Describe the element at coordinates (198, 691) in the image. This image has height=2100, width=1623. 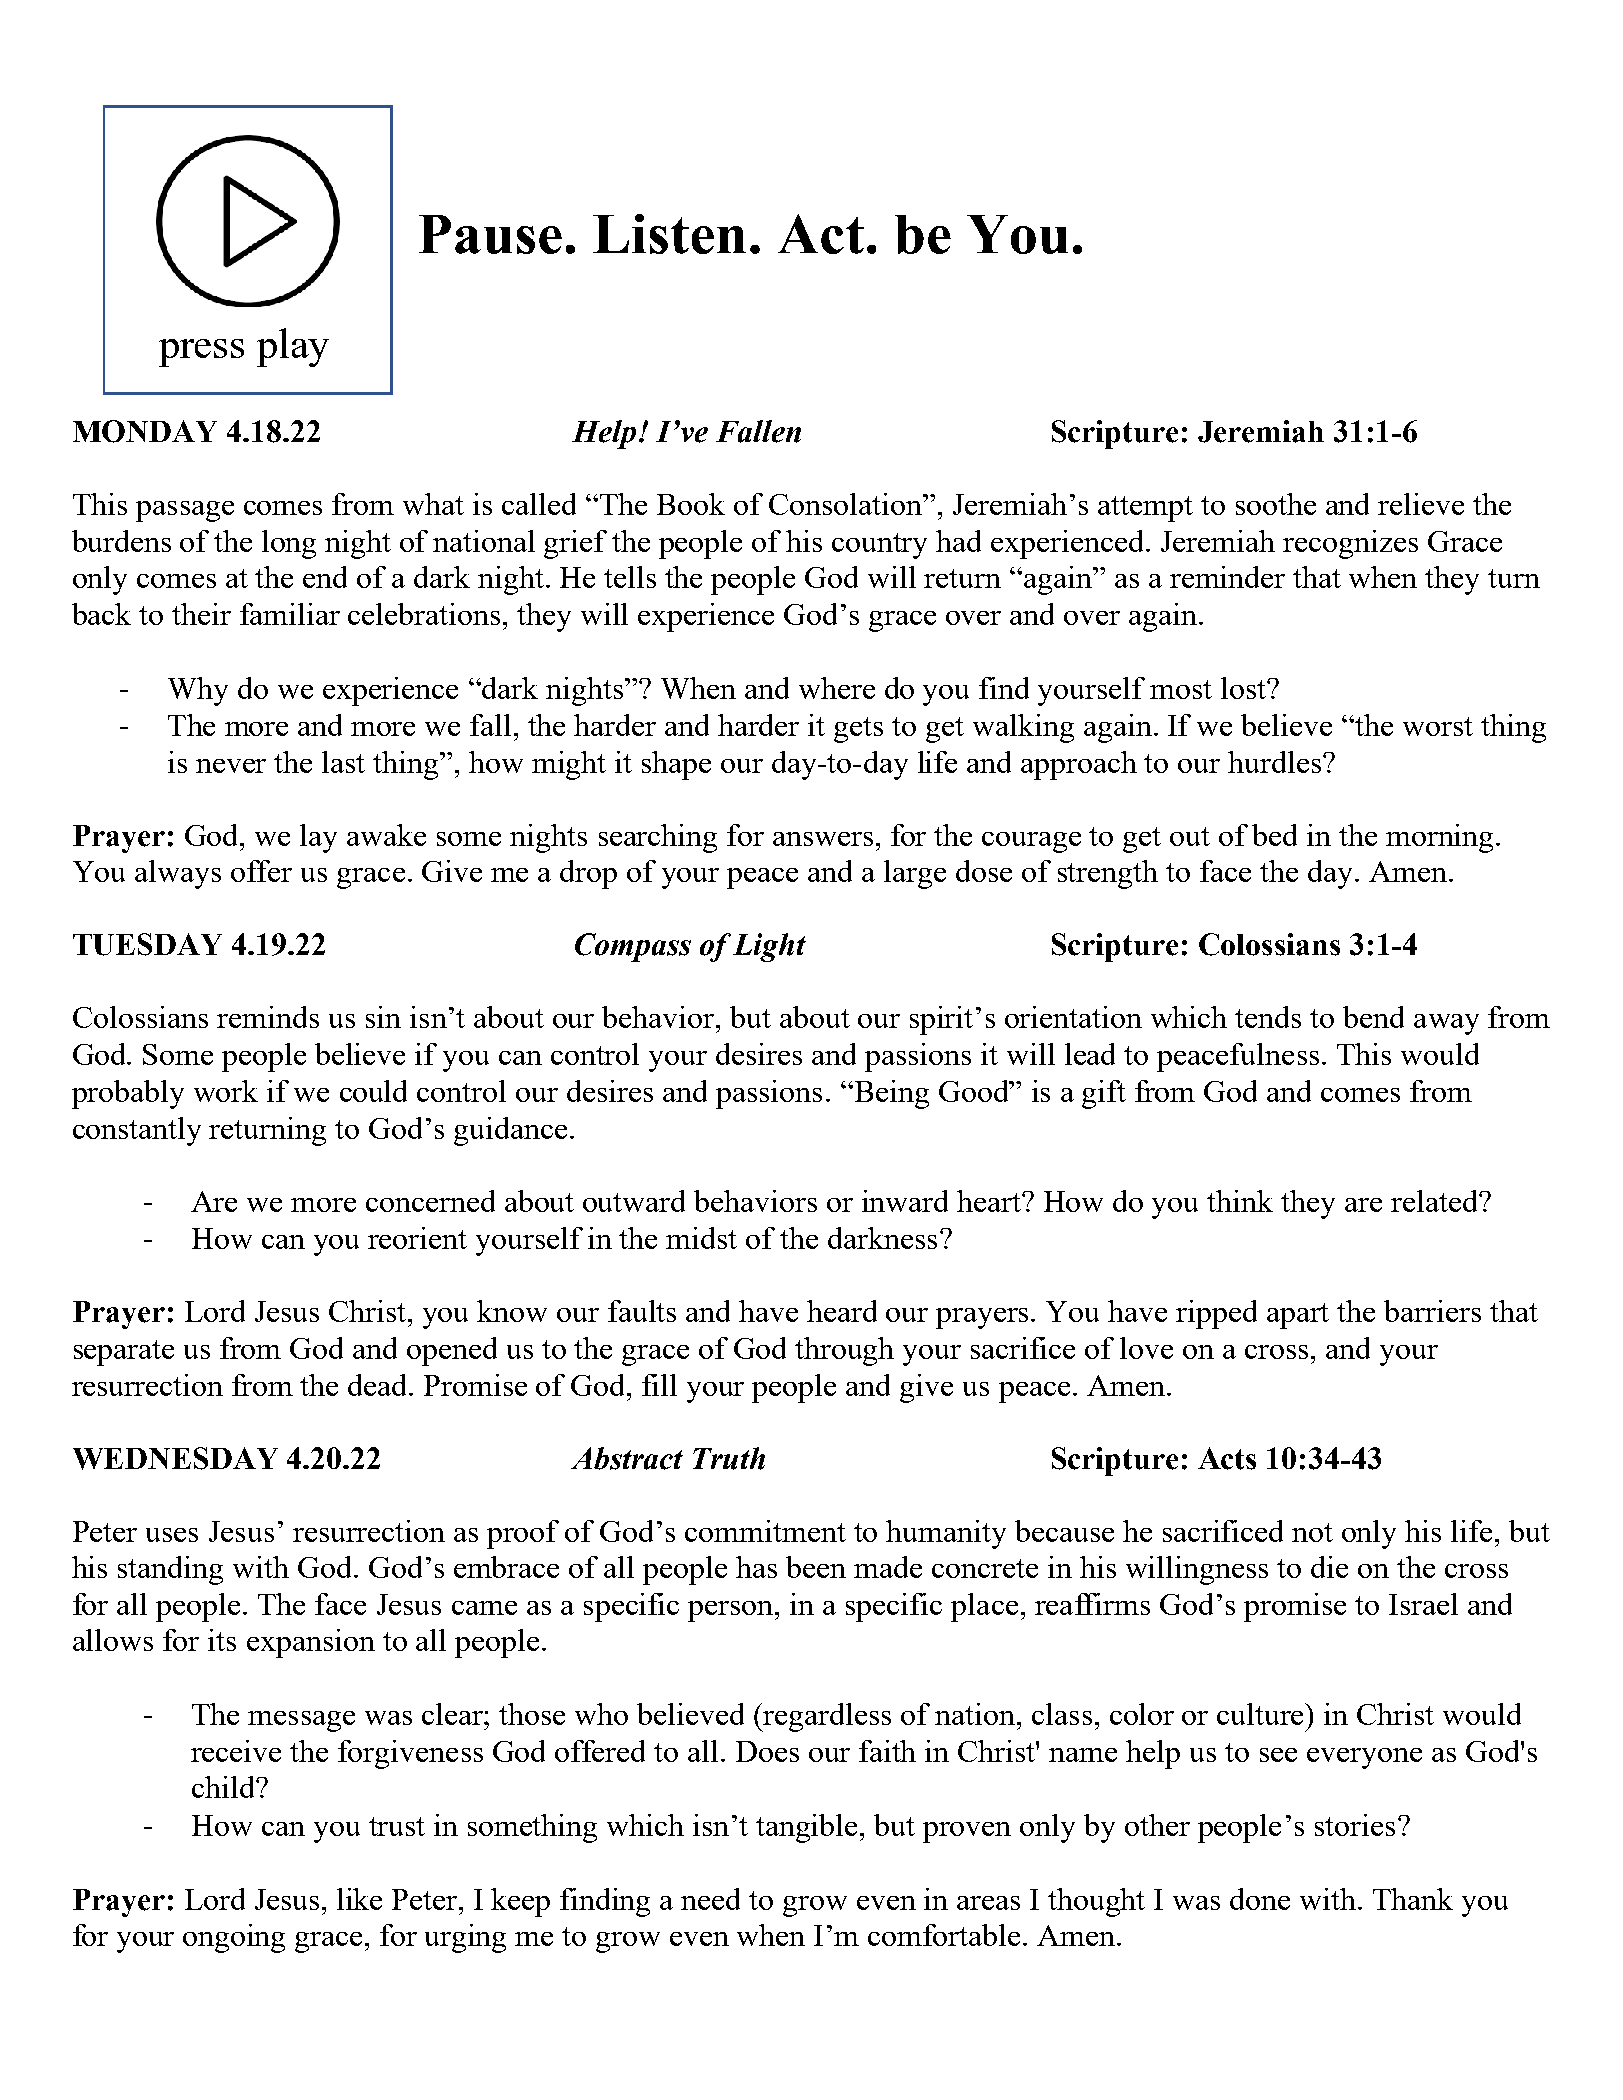
I see `Why` at that location.
